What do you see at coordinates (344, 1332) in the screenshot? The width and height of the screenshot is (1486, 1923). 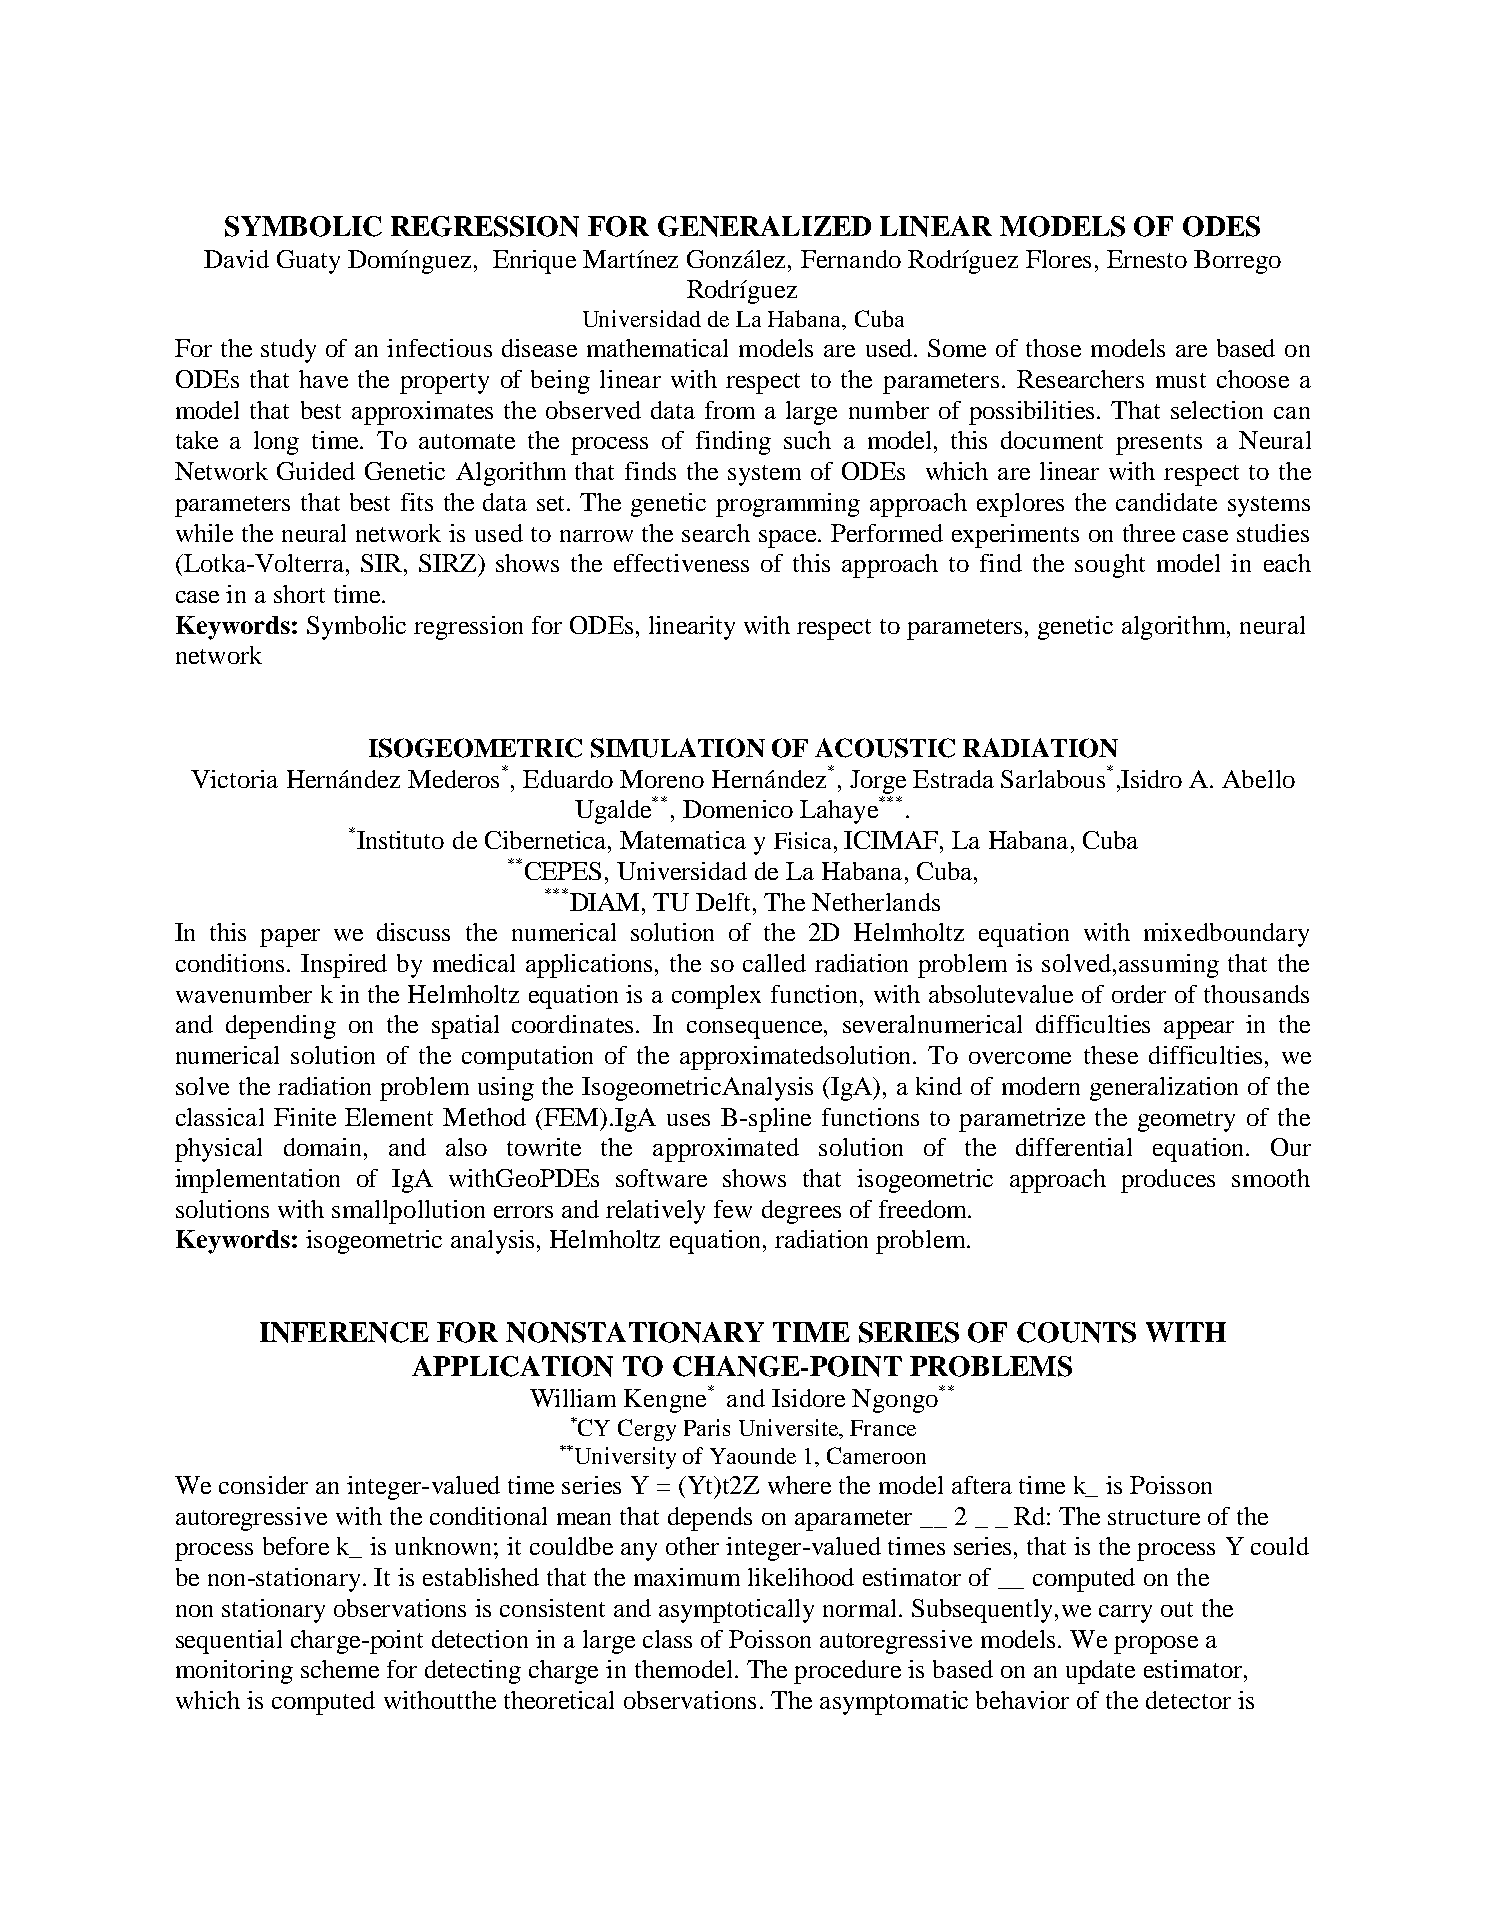 I see `INFERENCE` at bounding box center [344, 1332].
